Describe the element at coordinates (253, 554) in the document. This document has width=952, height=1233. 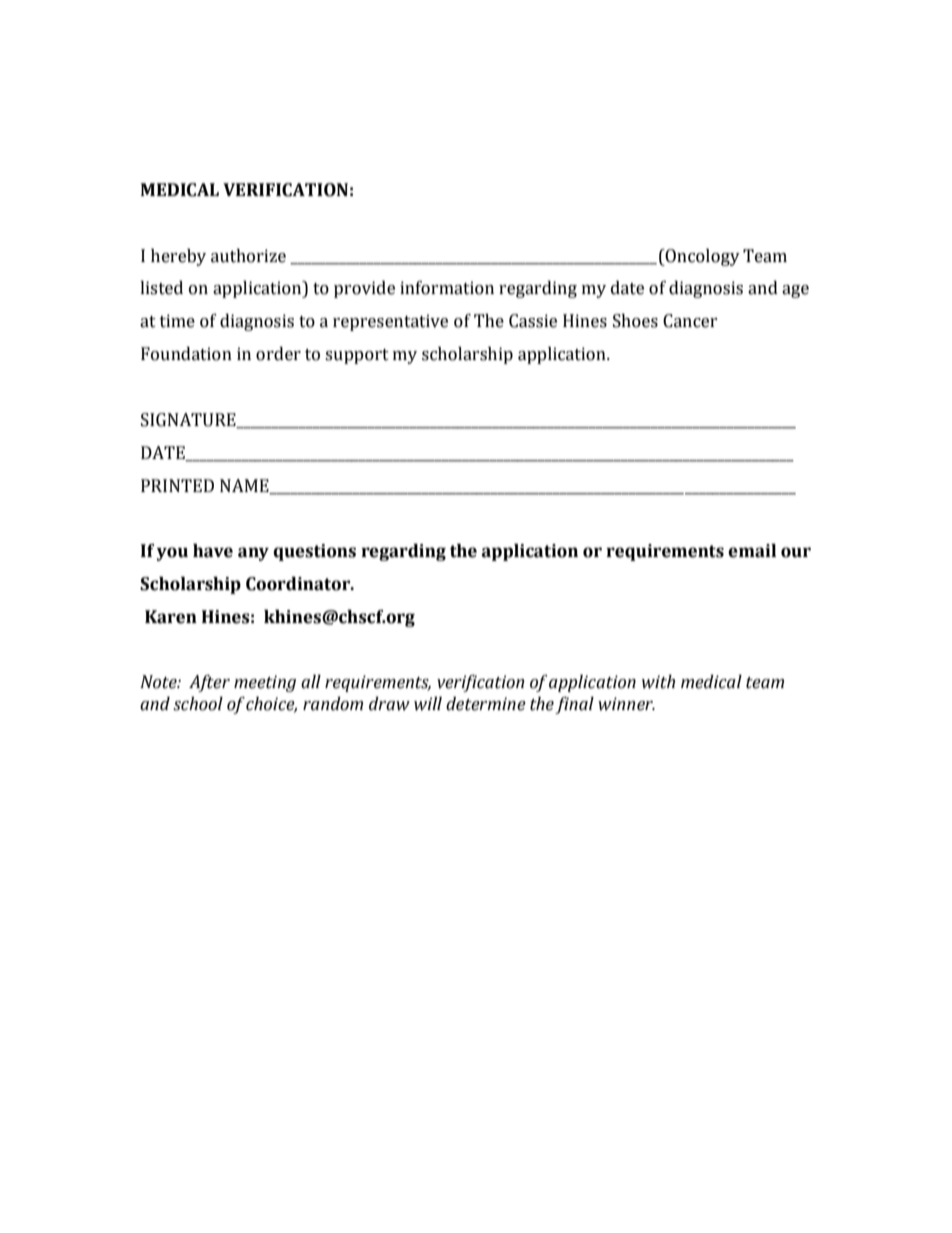
I see `any` at that location.
